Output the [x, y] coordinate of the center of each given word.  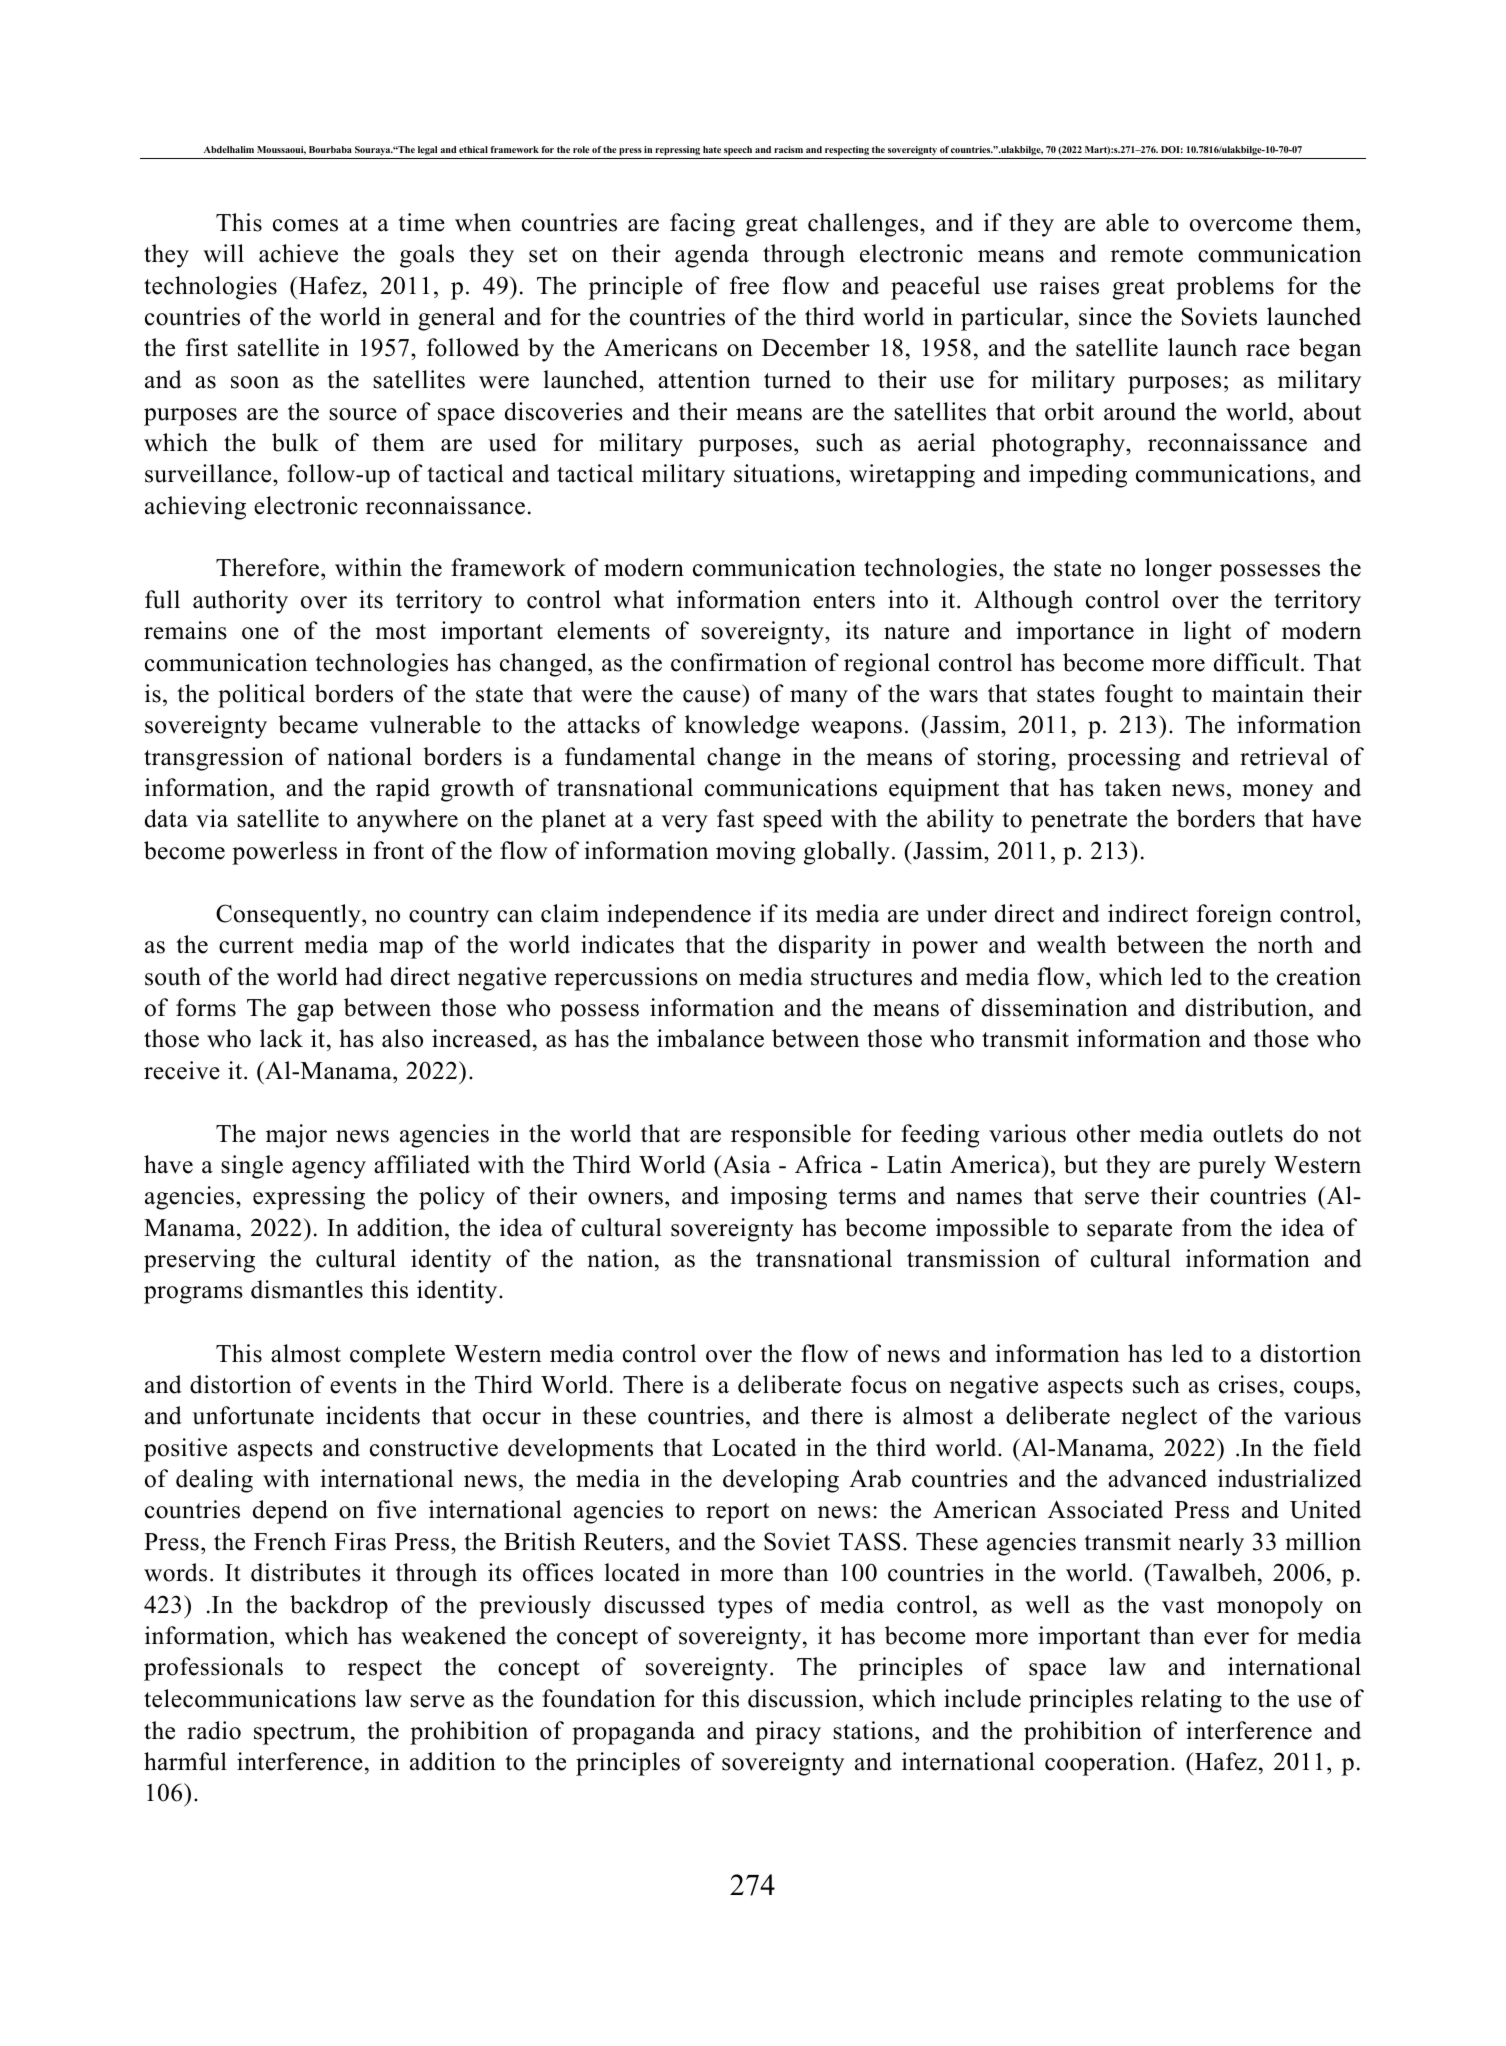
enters [844, 601]
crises [1248, 1384]
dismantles [307, 1289]
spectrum [303, 1734]
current [256, 946]
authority [240, 602]
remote [1147, 255]
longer [1178, 570]
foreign [1234, 916]
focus [879, 1384]
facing [702, 225]
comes [305, 225]
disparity [825, 947]
